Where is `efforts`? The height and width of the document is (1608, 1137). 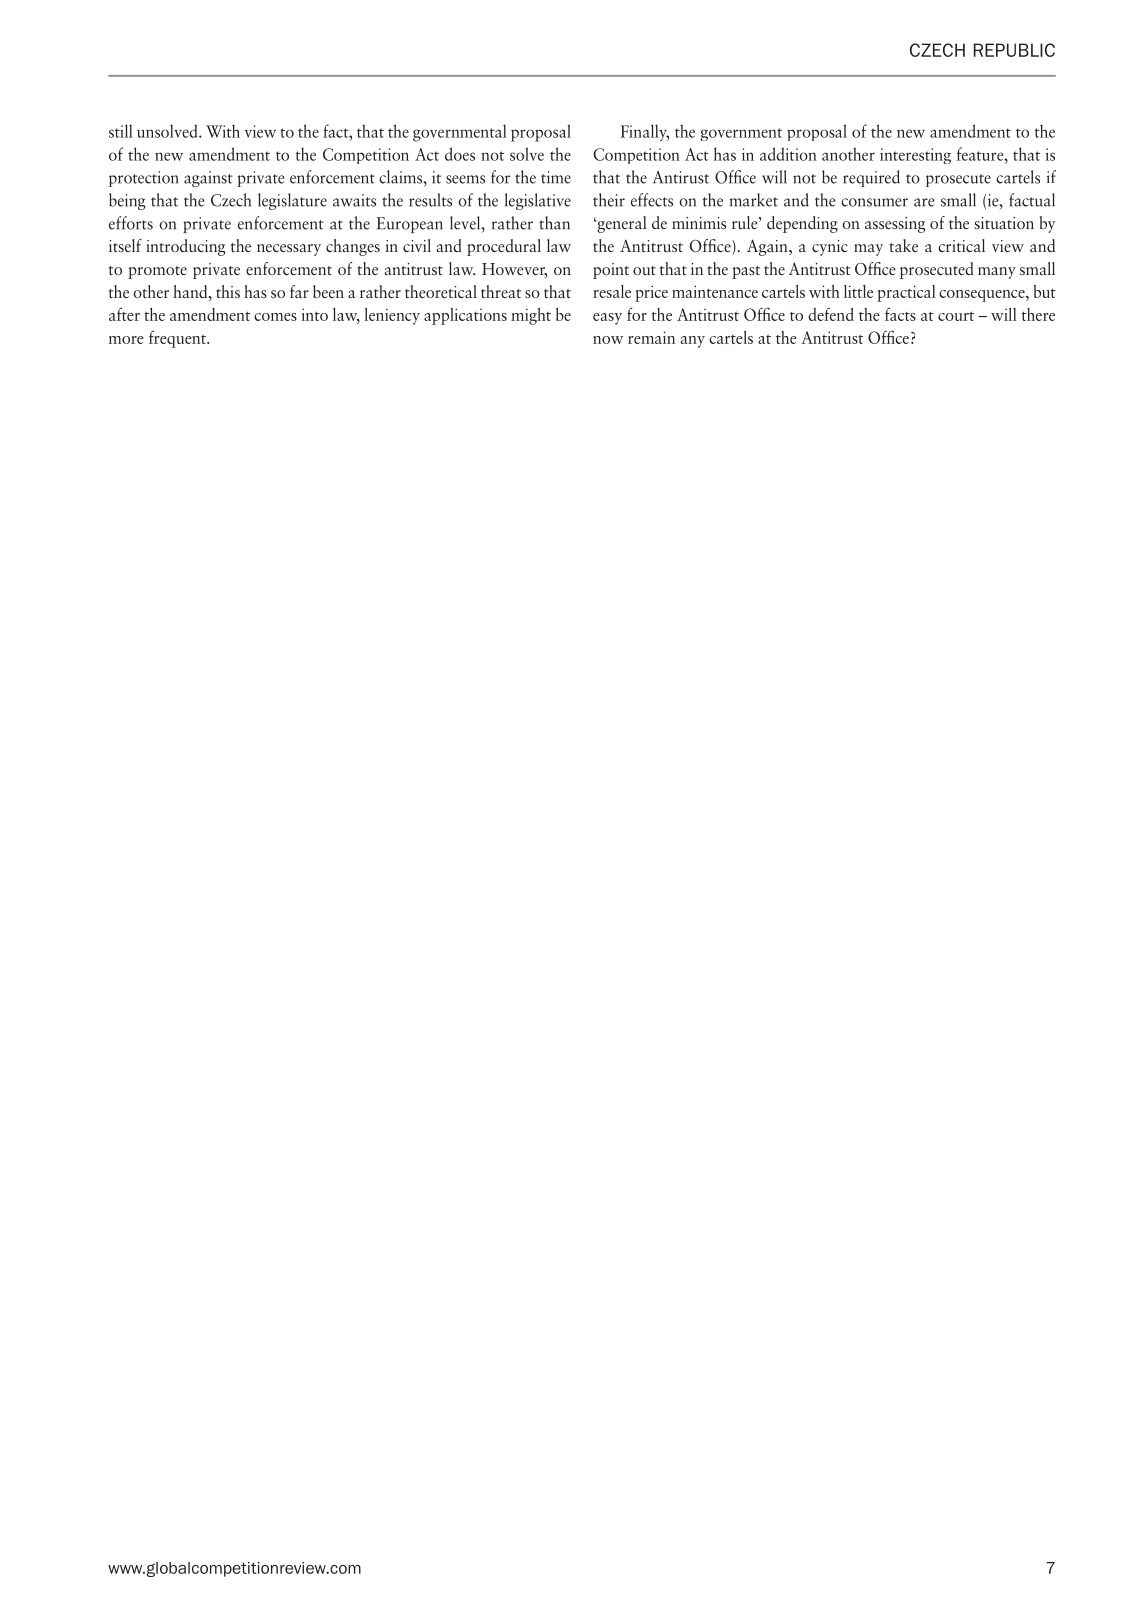
efforts is located at coordinates (131, 223).
